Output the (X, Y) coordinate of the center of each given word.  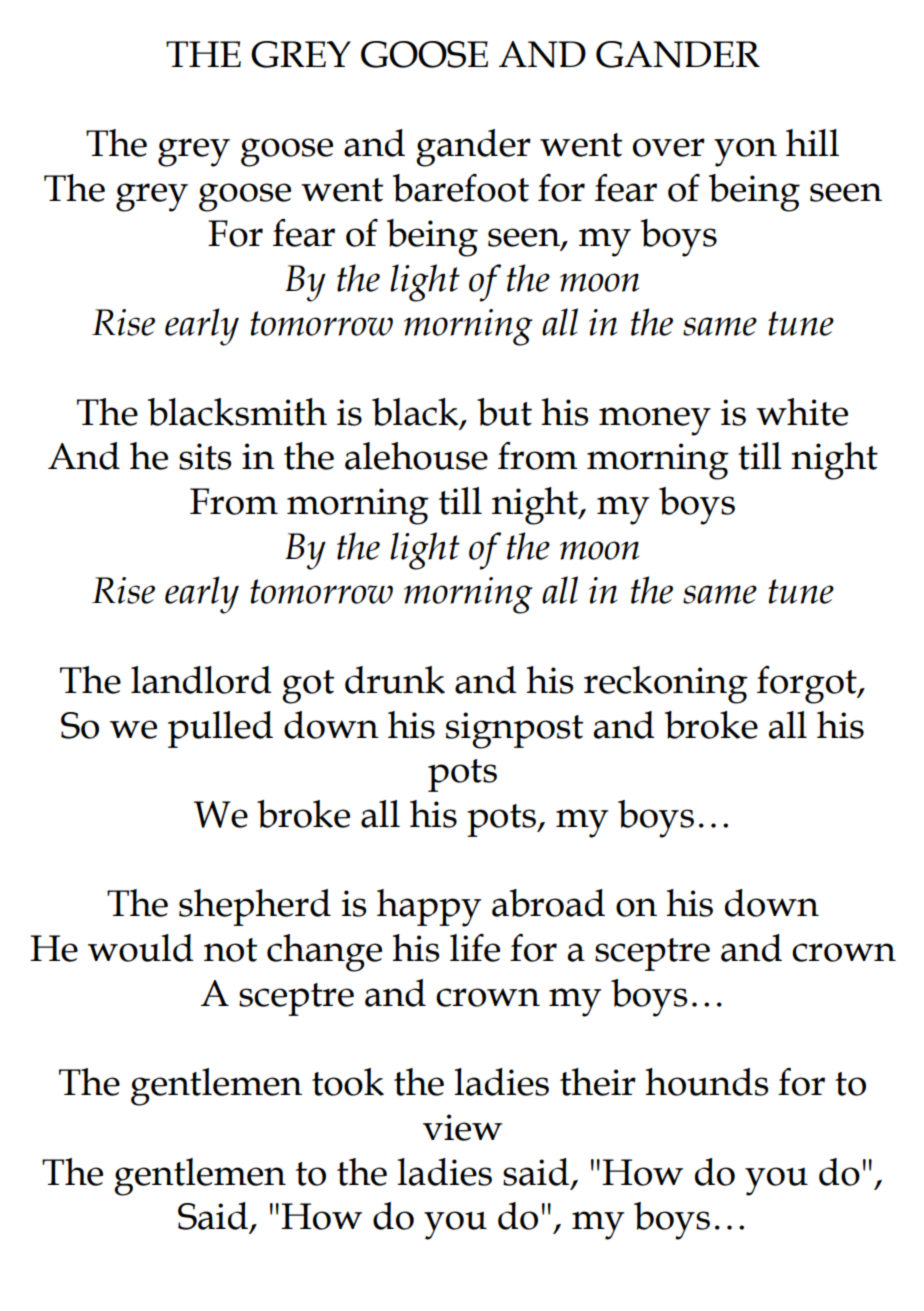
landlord (201, 680)
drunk (395, 680)
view (462, 1127)
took (348, 1082)
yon (745, 152)
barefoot (461, 188)
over (669, 147)
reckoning (666, 685)
